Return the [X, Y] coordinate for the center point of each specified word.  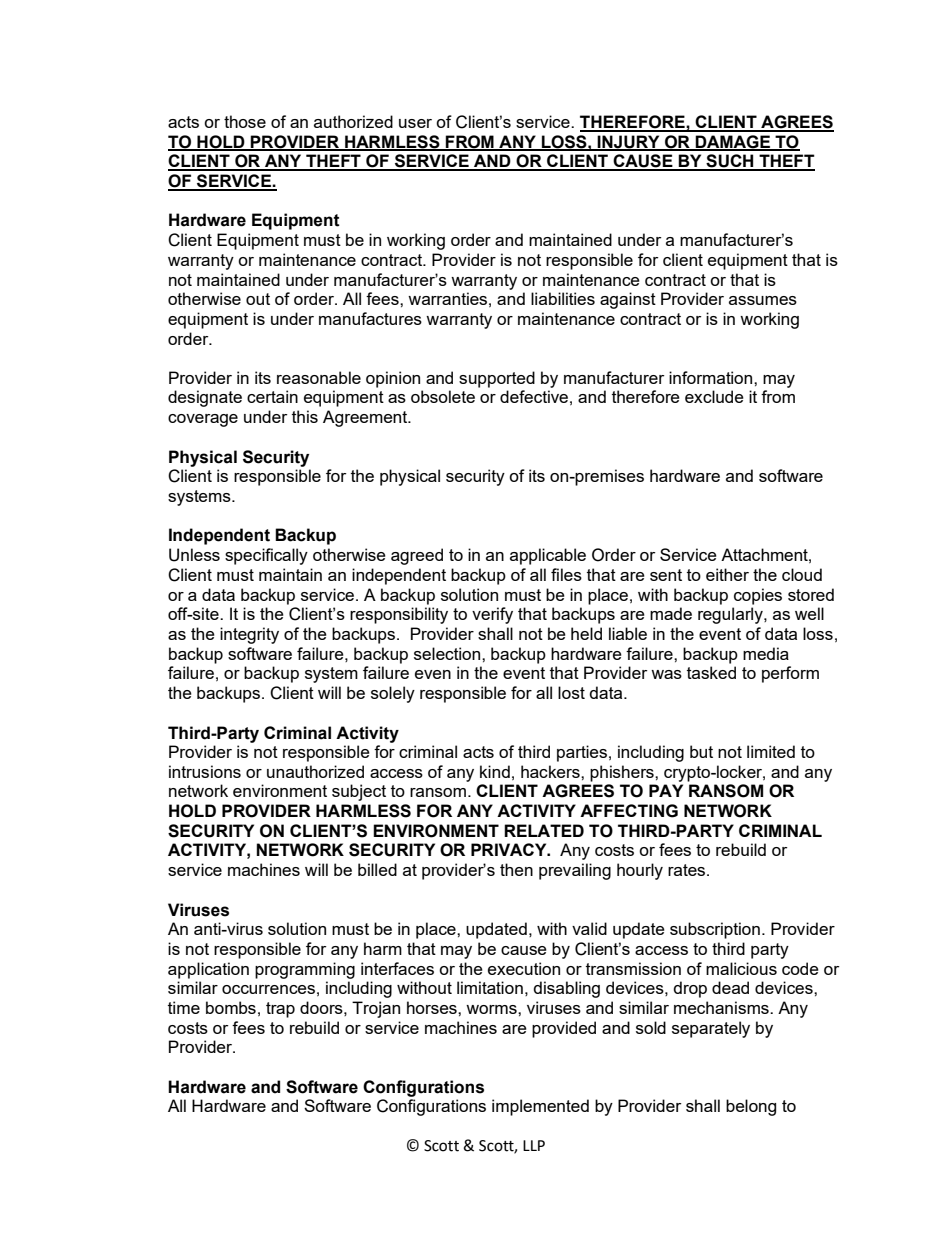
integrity [249, 635]
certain [272, 396]
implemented [540, 1107]
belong [751, 1107]
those [245, 121]
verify [492, 615]
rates [686, 870]
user [415, 123]
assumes [763, 300]
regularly [731, 615]
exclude [714, 396]
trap [280, 1010]
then [516, 869]
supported [497, 379]
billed [377, 869]
